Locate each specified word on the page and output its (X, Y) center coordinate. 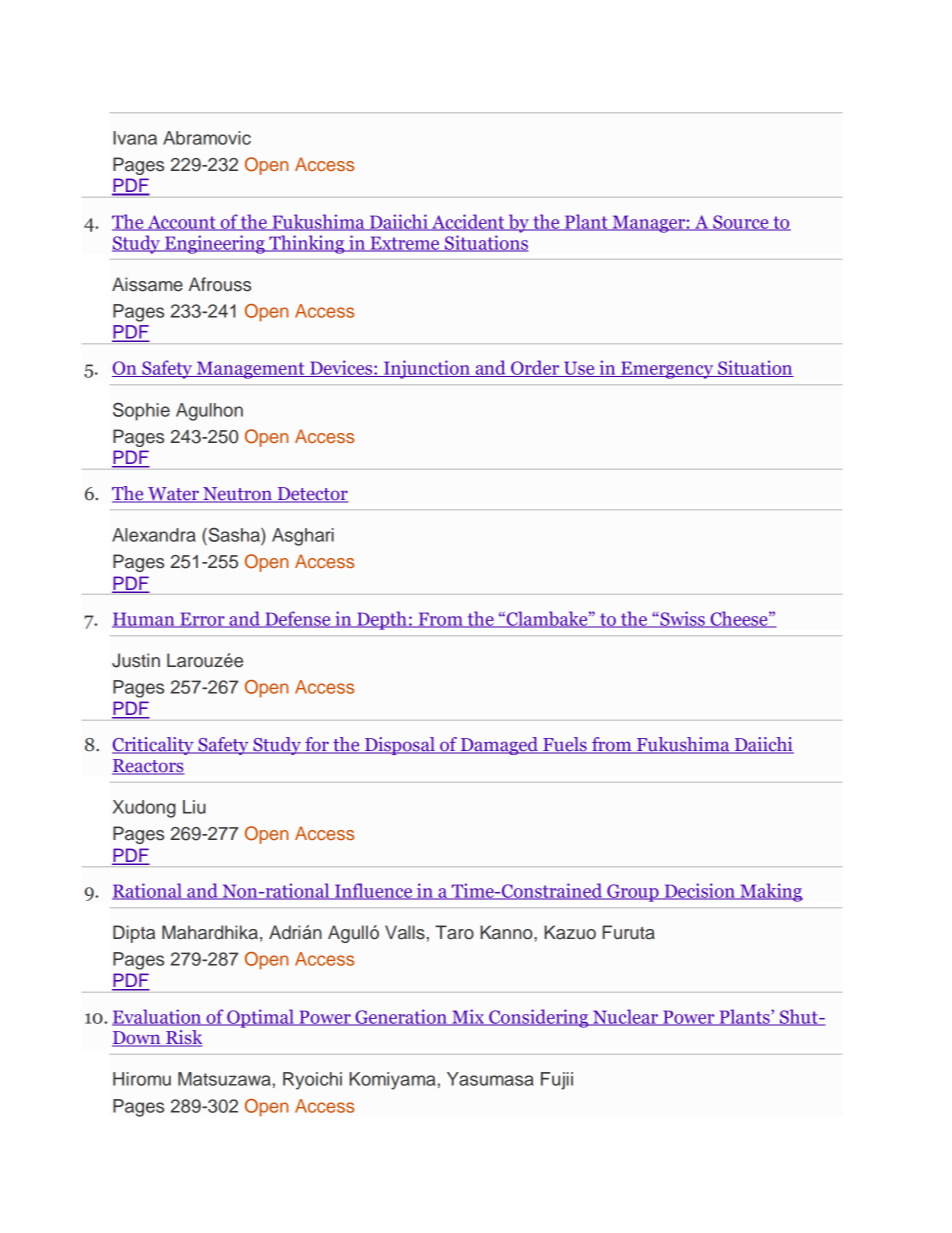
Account (181, 223)
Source (741, 223)
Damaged (499, 746)
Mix (468, 1017)
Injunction (427, 369)
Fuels (565, 745)
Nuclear (625, 1017)
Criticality (154, 746)
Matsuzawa (224, 1079)
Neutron (237, 495)
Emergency (667, 370)
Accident (468, 222)
